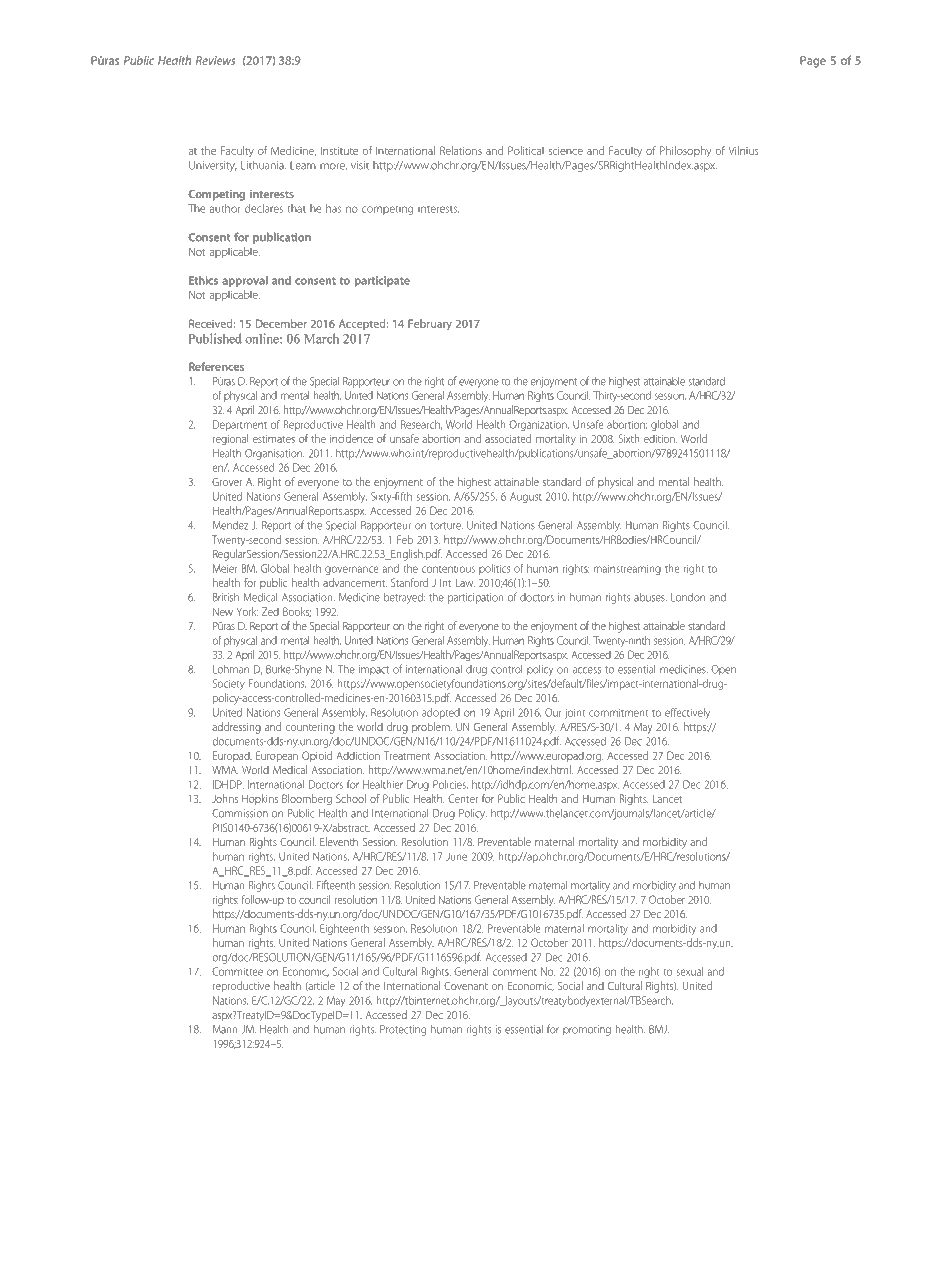 The image size is (952, 1270). I want to click on edition, so click(660, 438).
